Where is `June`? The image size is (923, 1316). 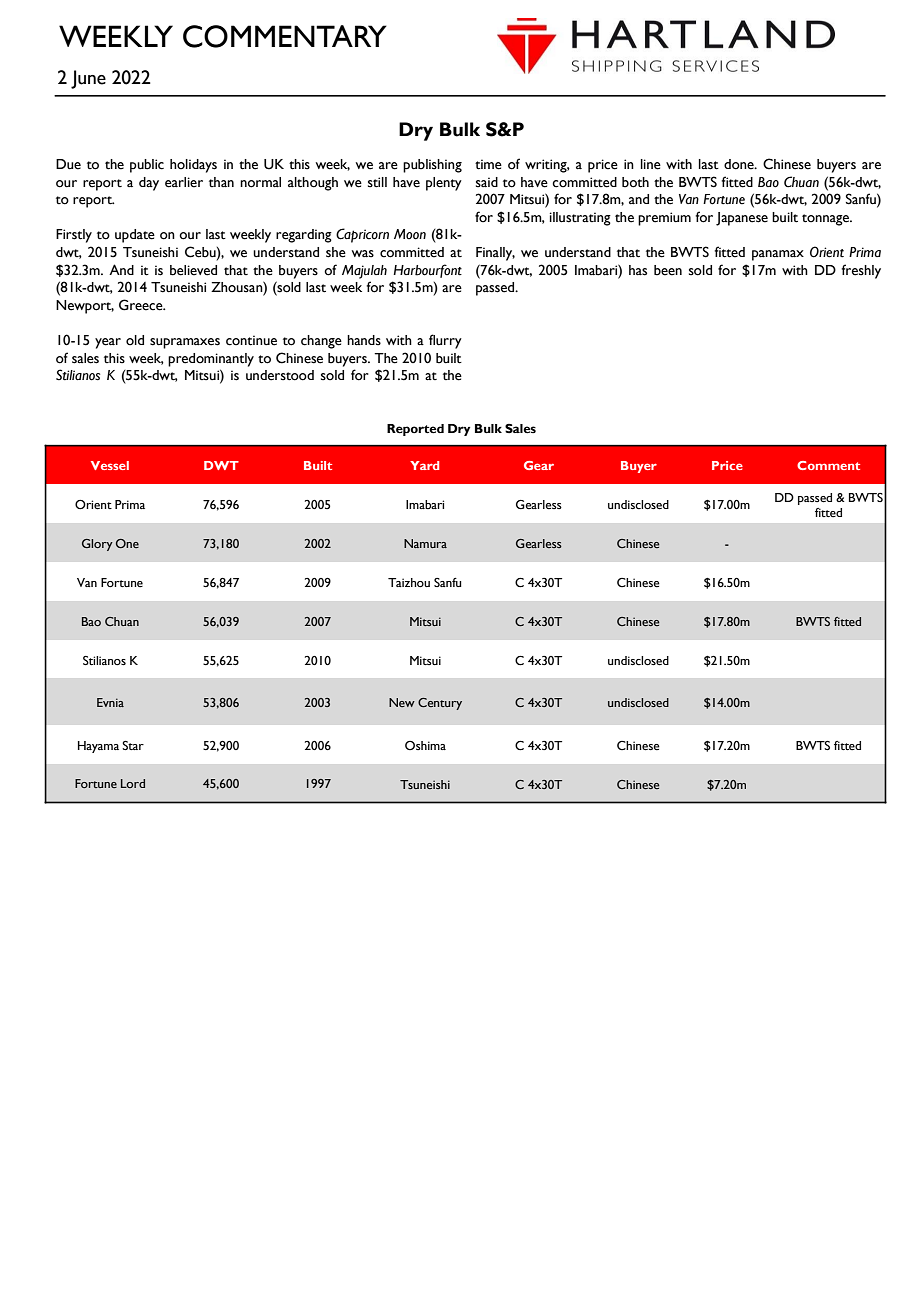
June is located at coordinates (88, 79).
